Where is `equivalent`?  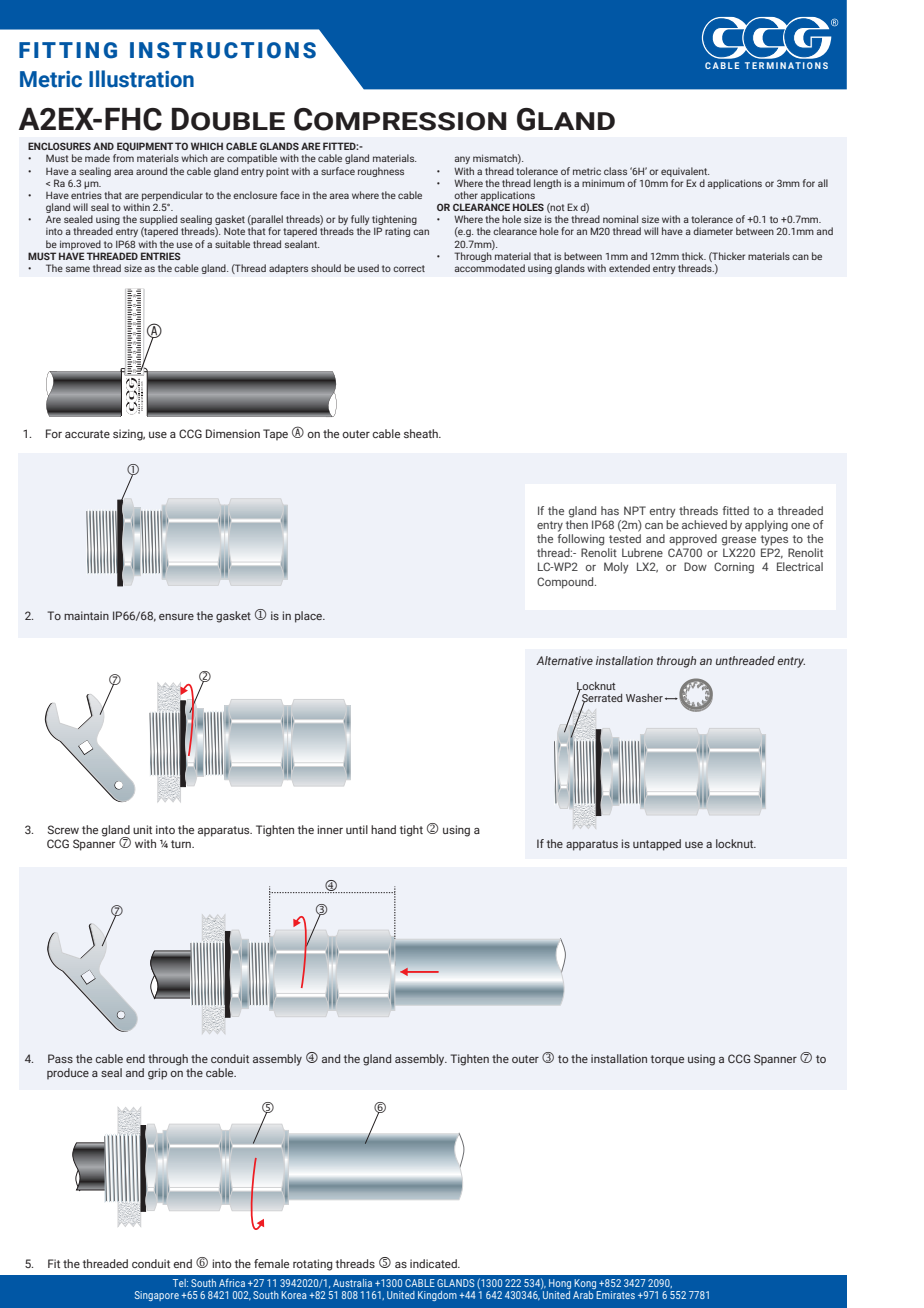
equivalent is located at coordinates (685, 172).
